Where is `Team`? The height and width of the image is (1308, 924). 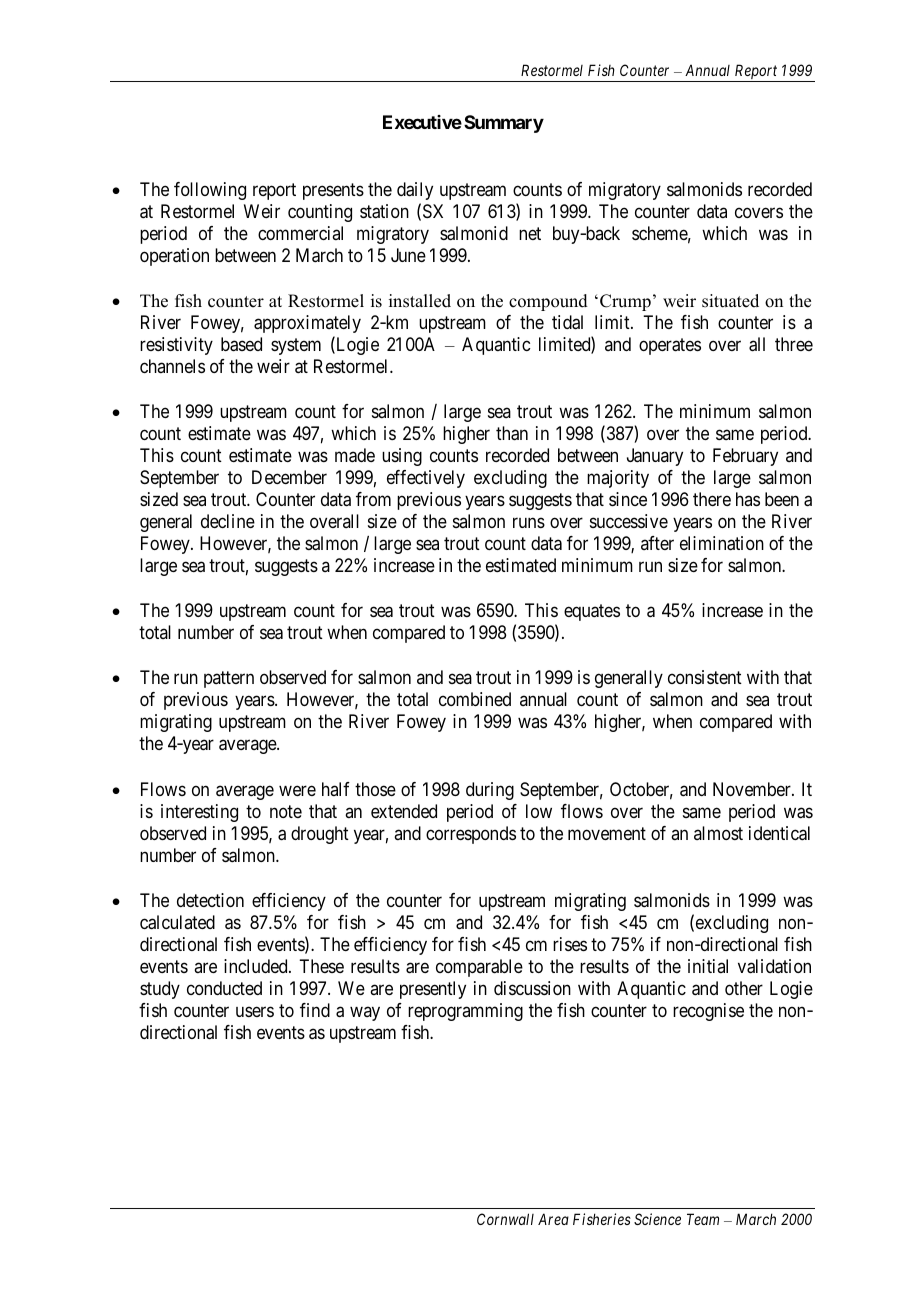
Team is located at coordinates (703, 1219).
